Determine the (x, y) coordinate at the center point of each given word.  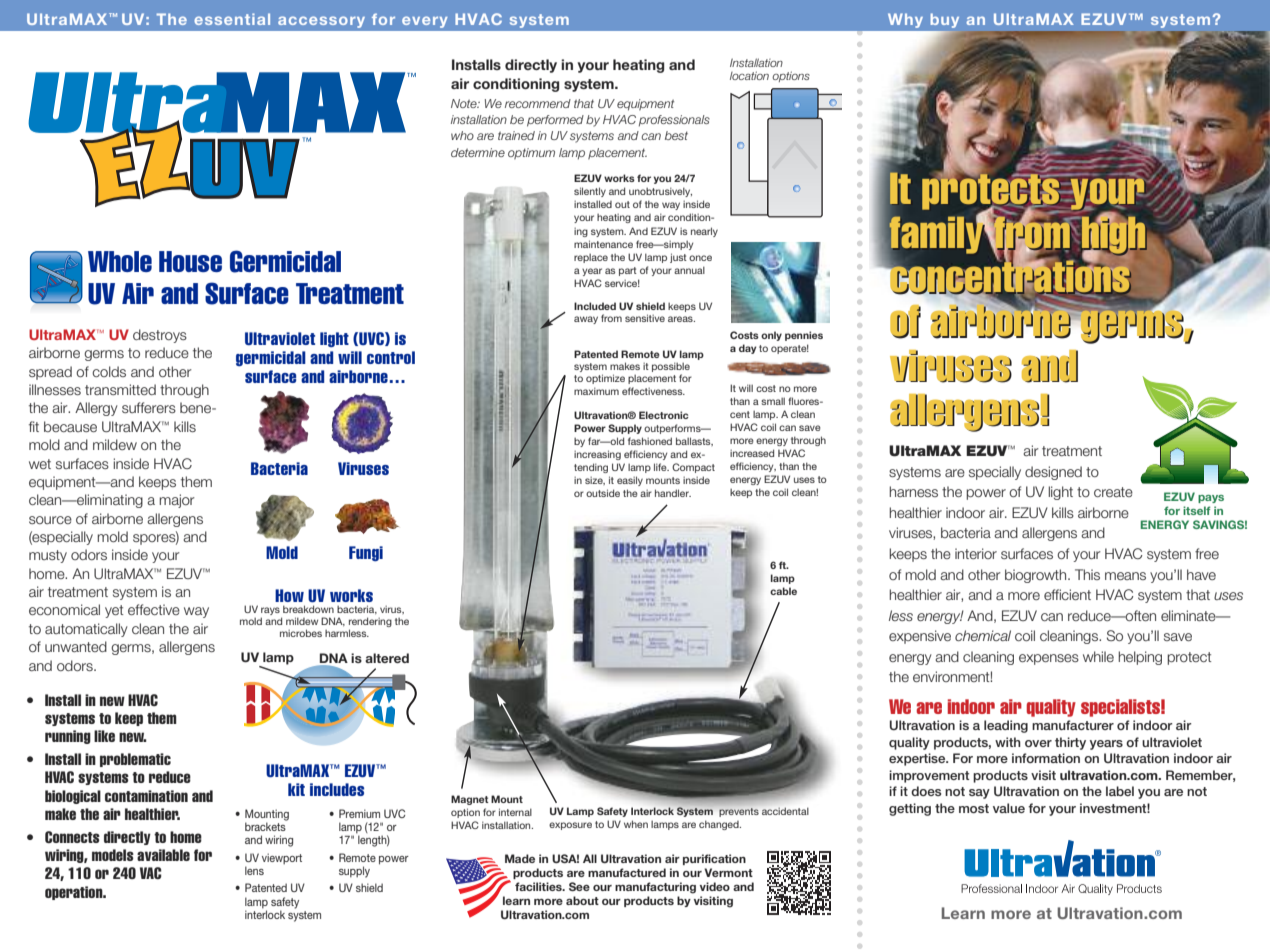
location (749, 75)
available (163, 855)
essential (232, 19)
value (1009, 808)
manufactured (627, 872)
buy (945, 20)
